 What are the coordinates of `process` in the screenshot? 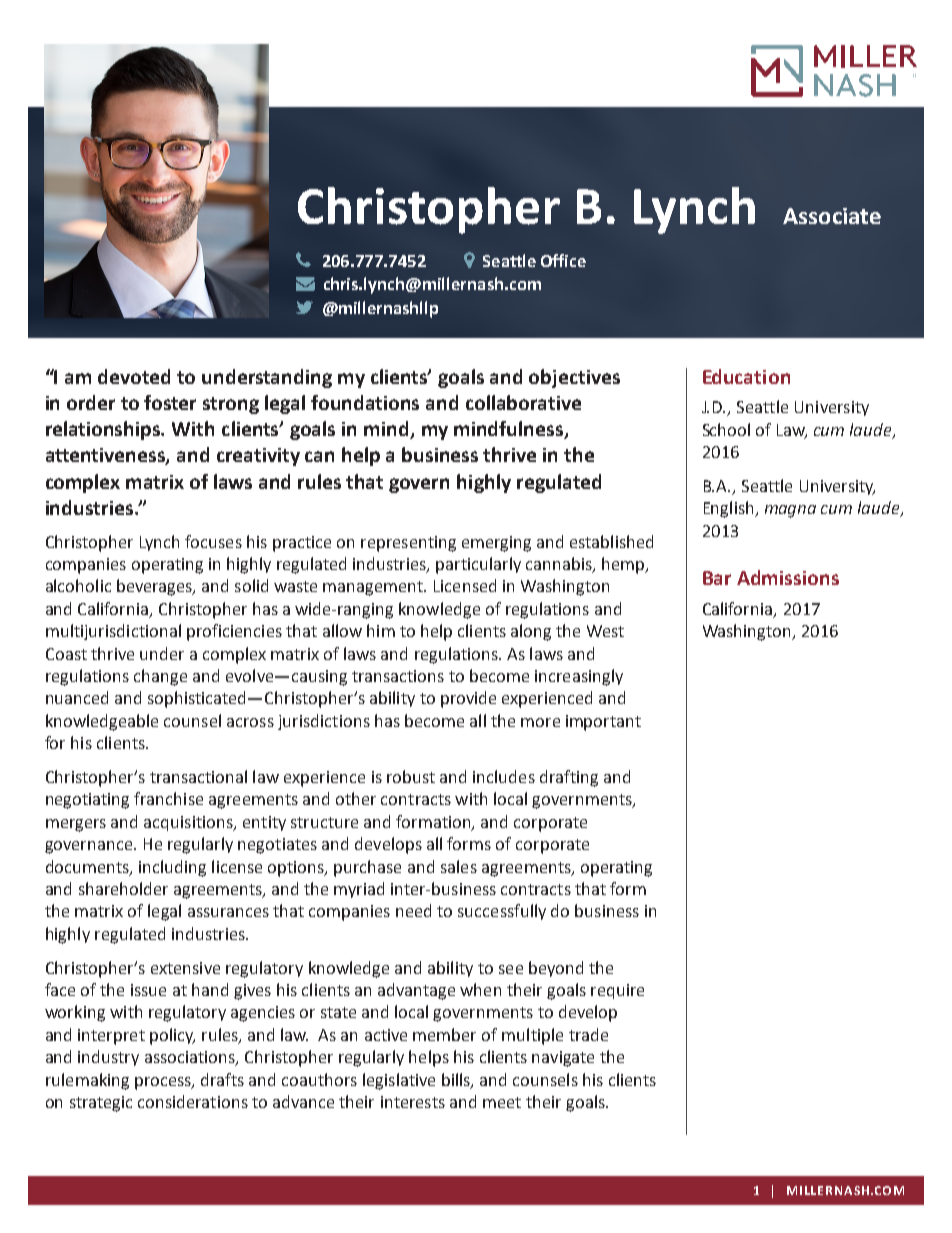 It's located at (164, 1083).
